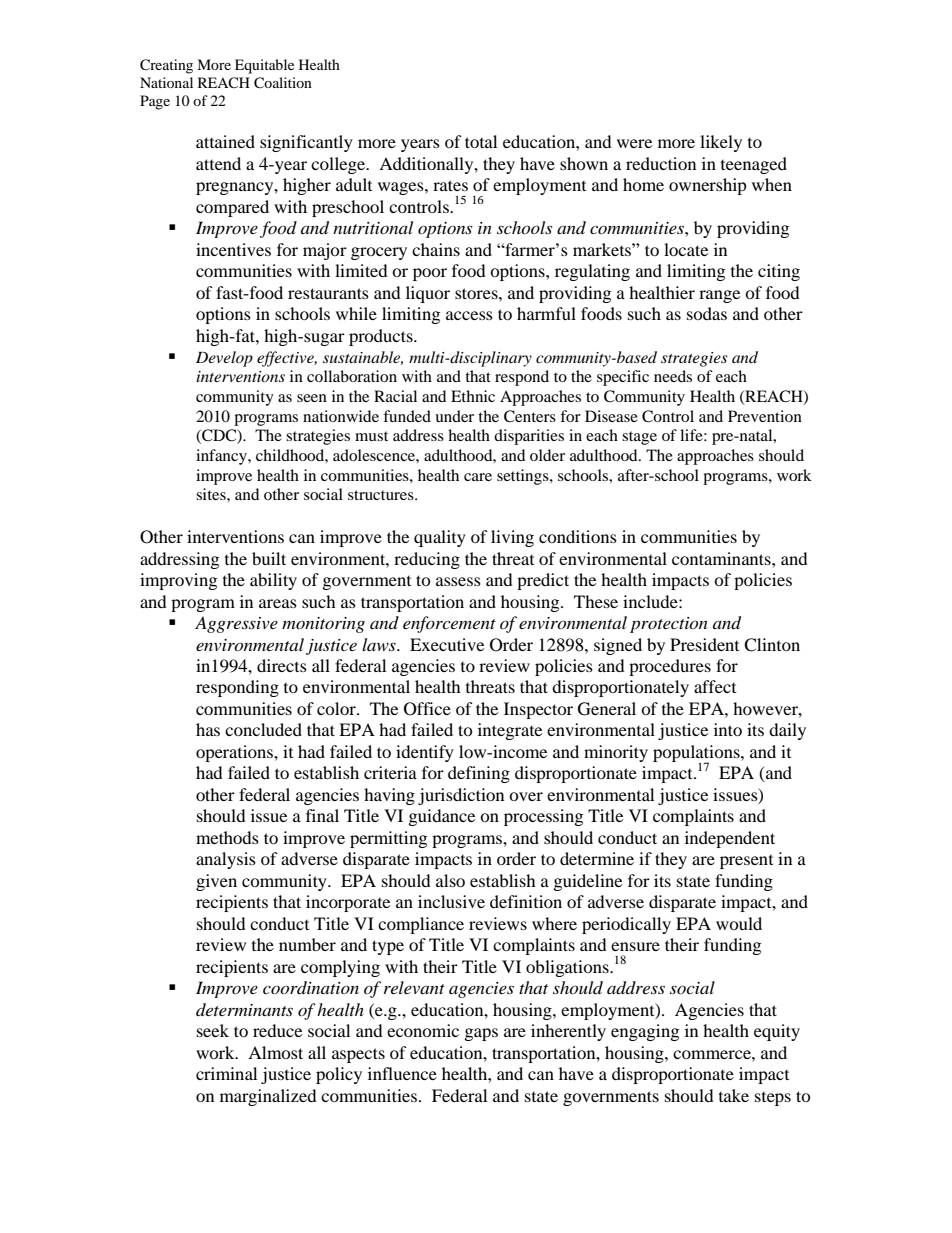  What do you see at coordinates (481, 141) in the image?
I see `total` at bounding box center [481, 141].
